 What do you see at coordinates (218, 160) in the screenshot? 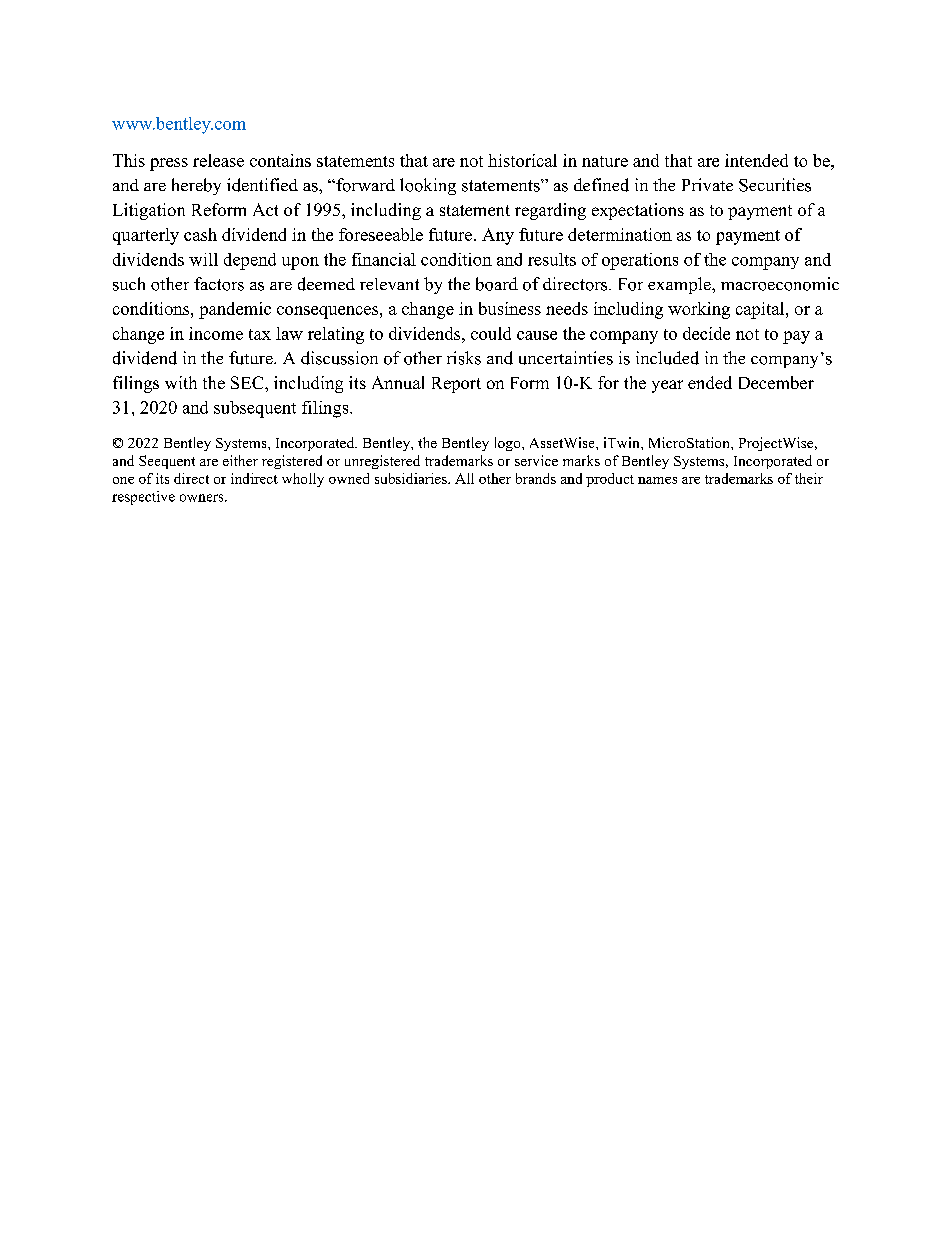
I see `release` at bounding box center [218, 160].
